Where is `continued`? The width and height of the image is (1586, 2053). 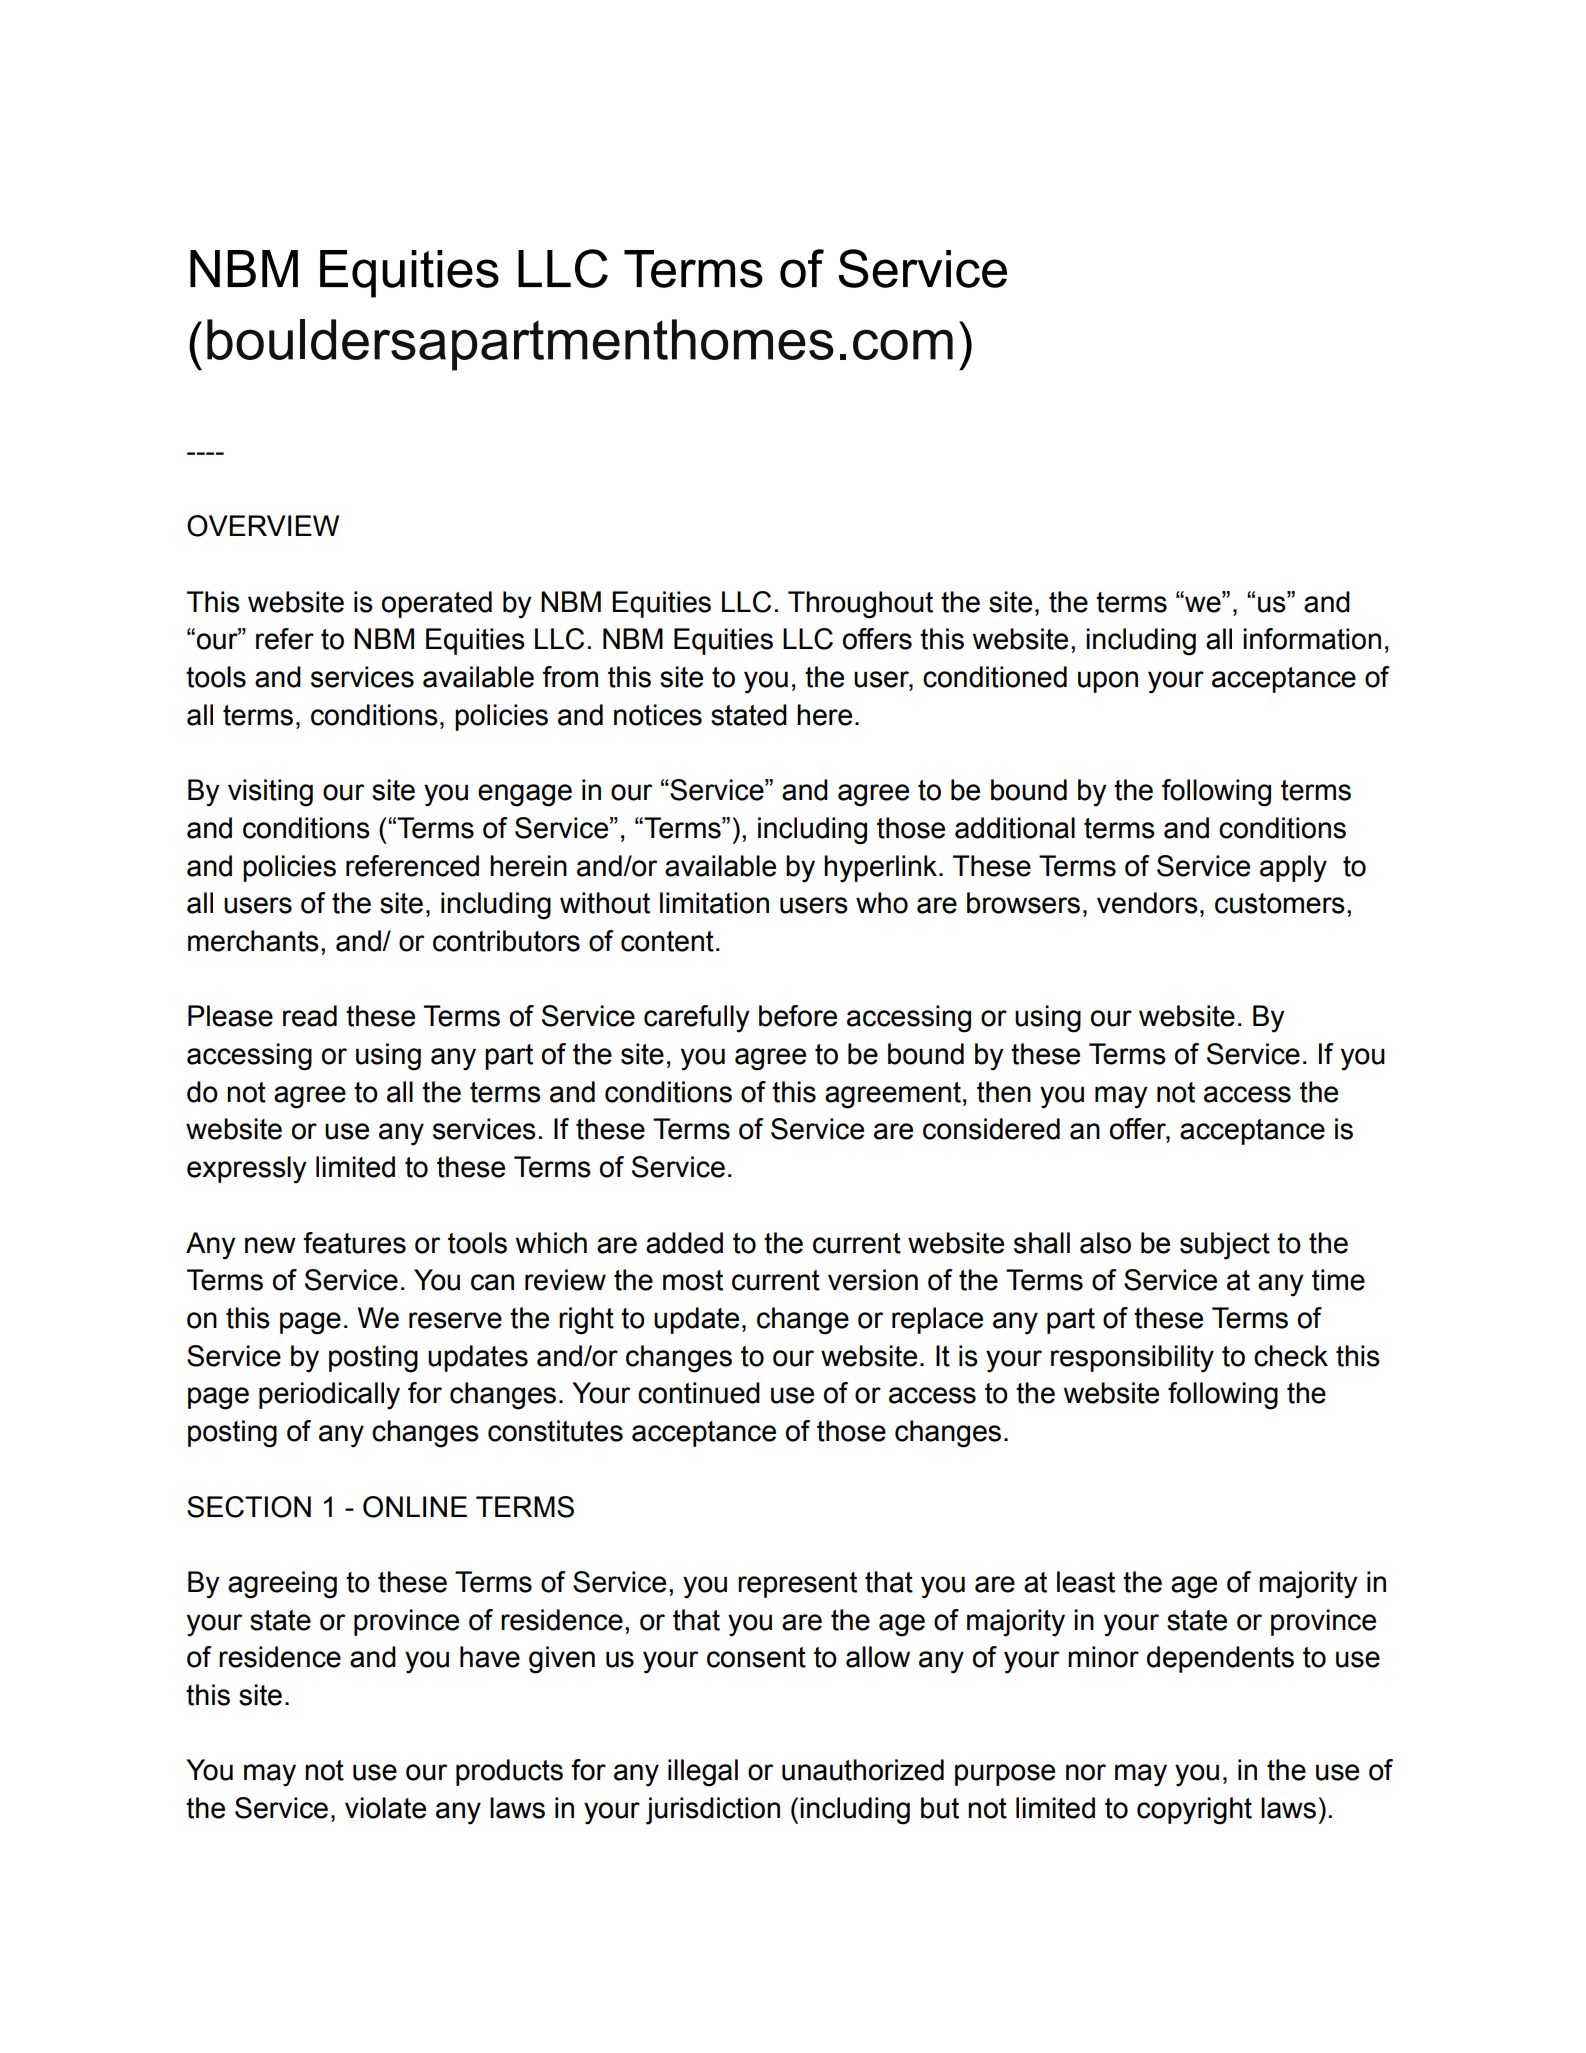
continued is located at coordinates (699, 1393).
